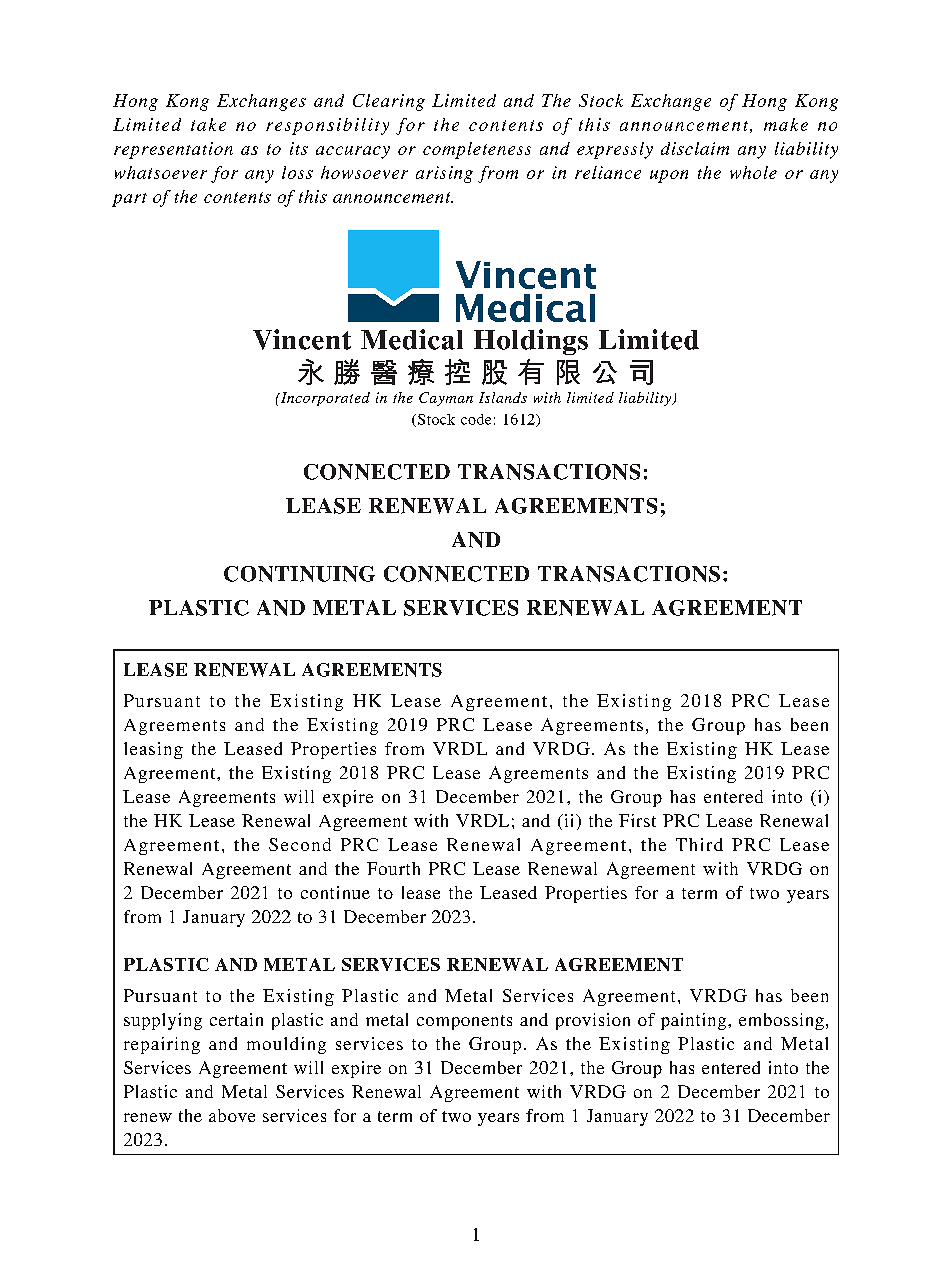  Describe the element at coordinates (476, 419) in the image. I see `code` at that location.
